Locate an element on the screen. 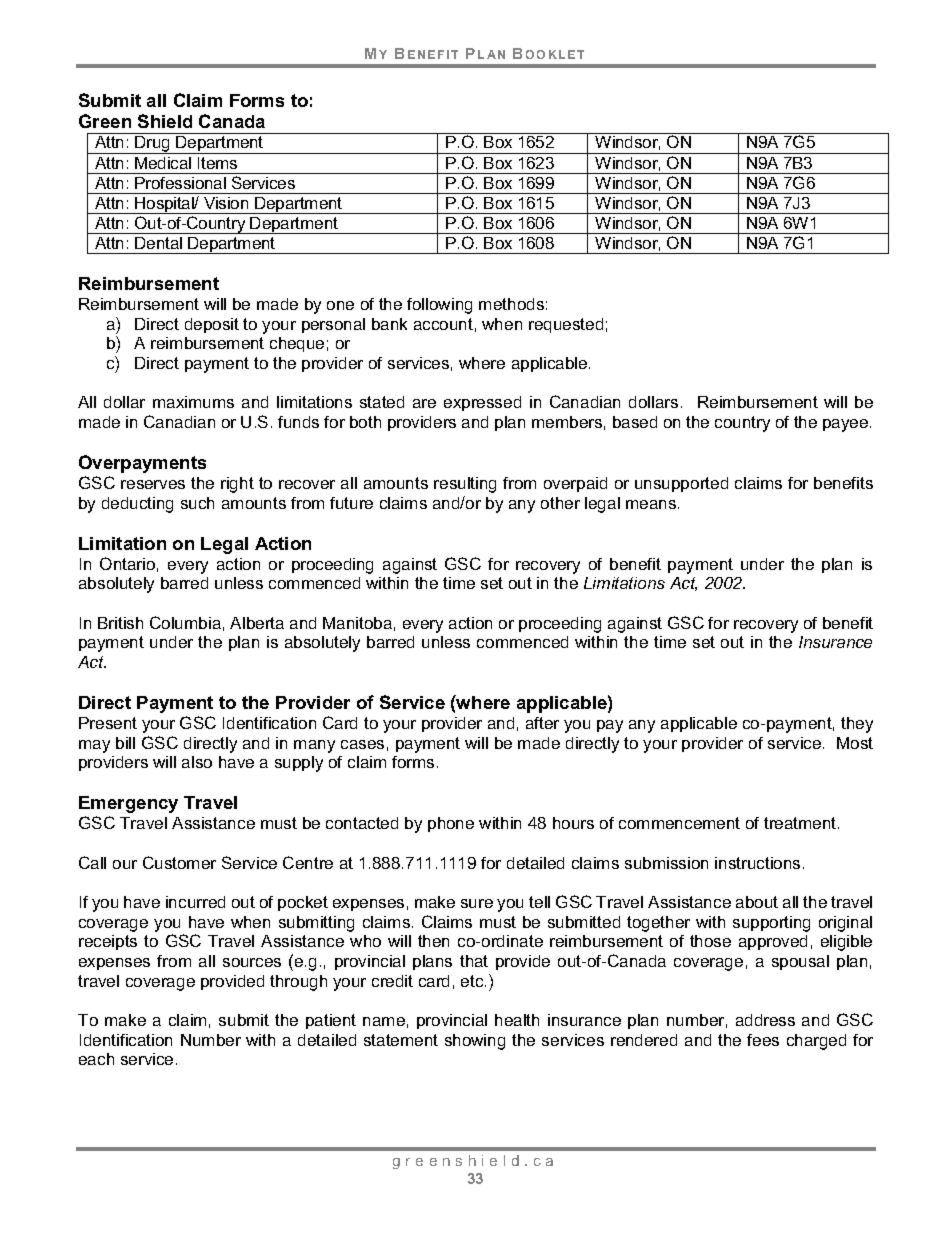 The width and height of the screenshot is (952, 1233). showing is located at coordinates (475, 1042).
